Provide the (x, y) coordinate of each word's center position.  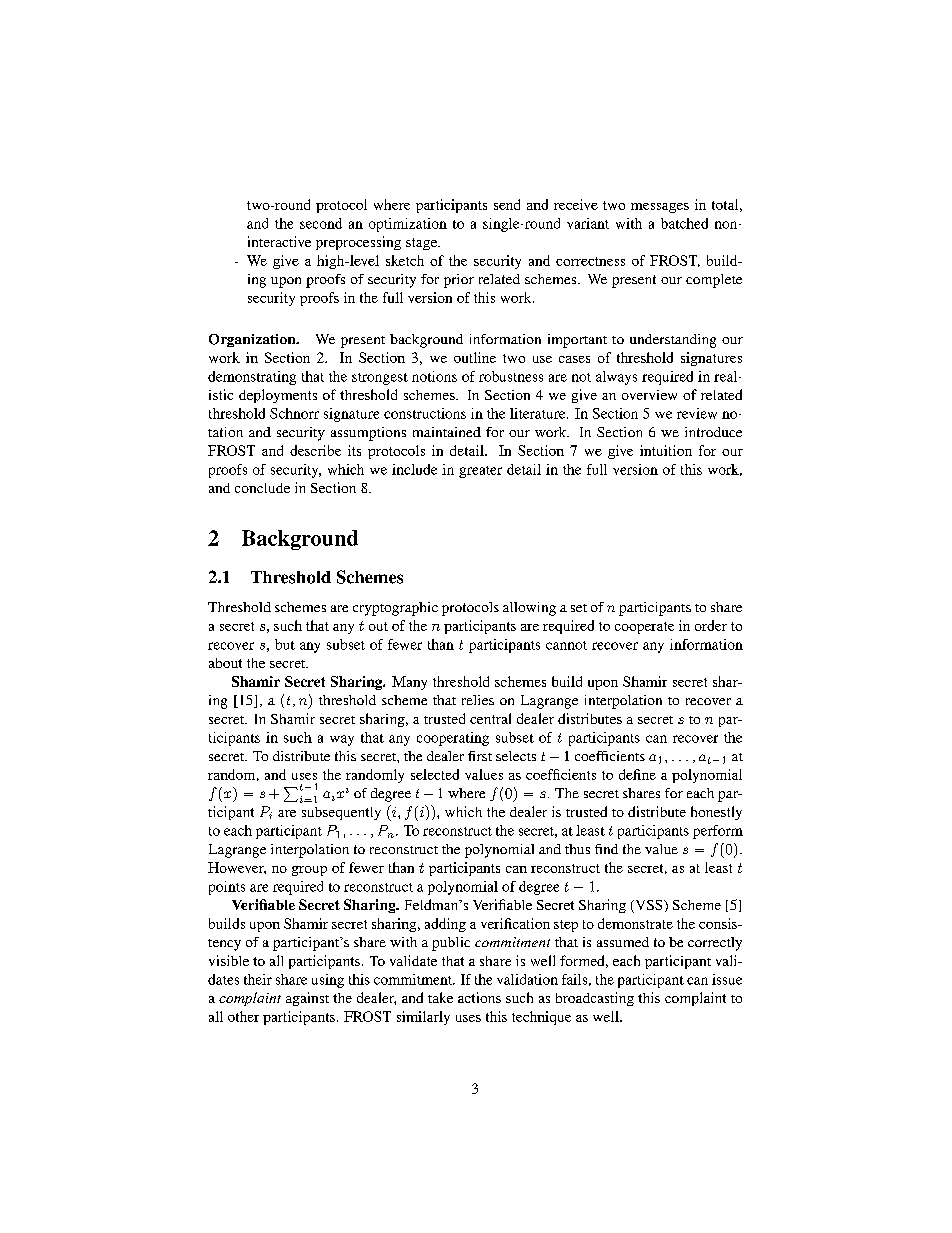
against (307, 999)
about (225, 663)
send (507, 204)
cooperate (644, 628)
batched (684, 223)
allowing (529, 609)
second (321, 223)
